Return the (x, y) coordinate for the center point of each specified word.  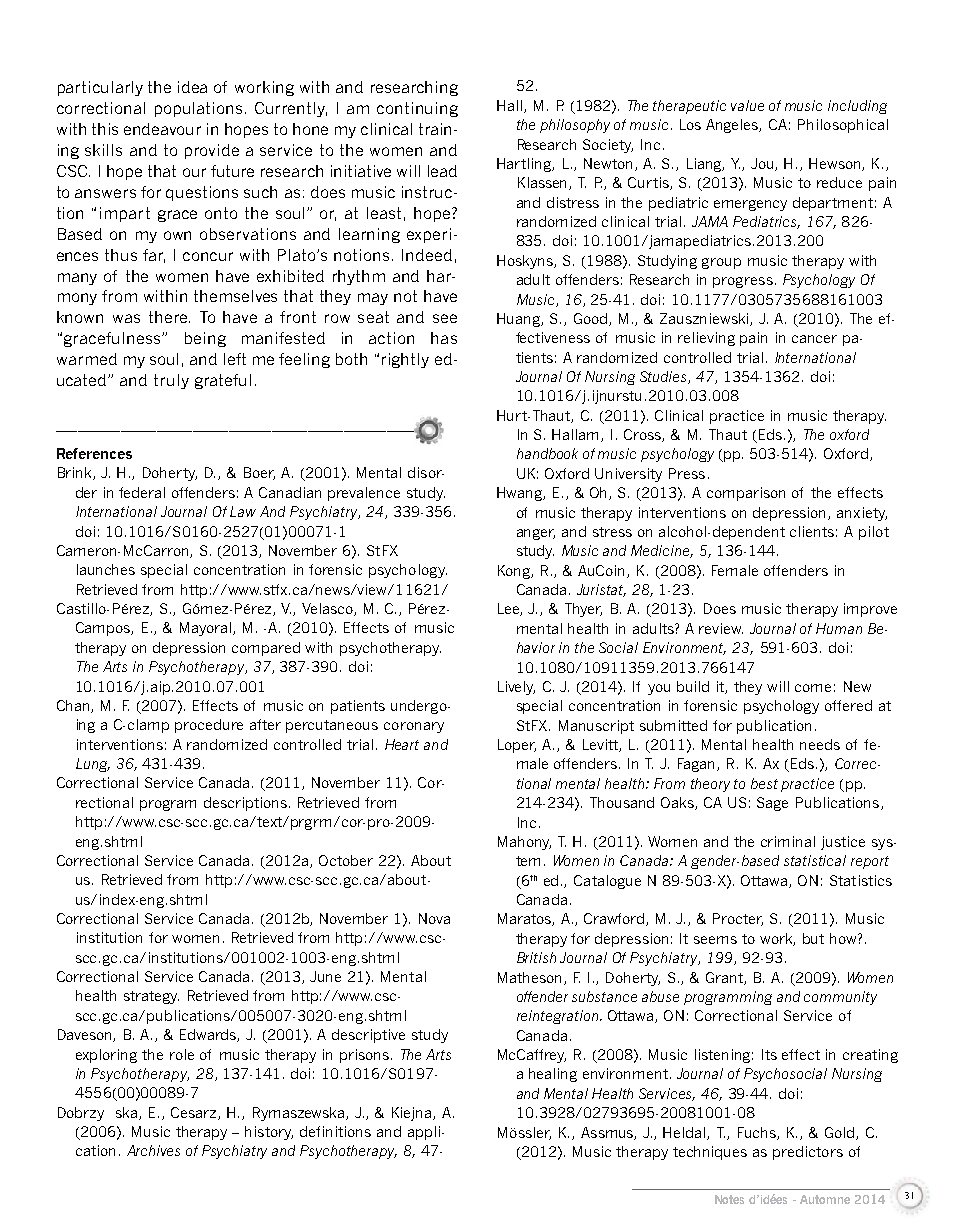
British (536, 957)
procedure (209, 726)
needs (820, 744)
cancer (814, 339)
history (269, 1133)
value (747, 105)
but (813, 938)
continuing (417, 109)
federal (142, 492)
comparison (746, 494)
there (168, 317)
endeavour (162, 129)
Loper (517, 746)
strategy (151, 997)
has (444, 338)
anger (536, 534)
